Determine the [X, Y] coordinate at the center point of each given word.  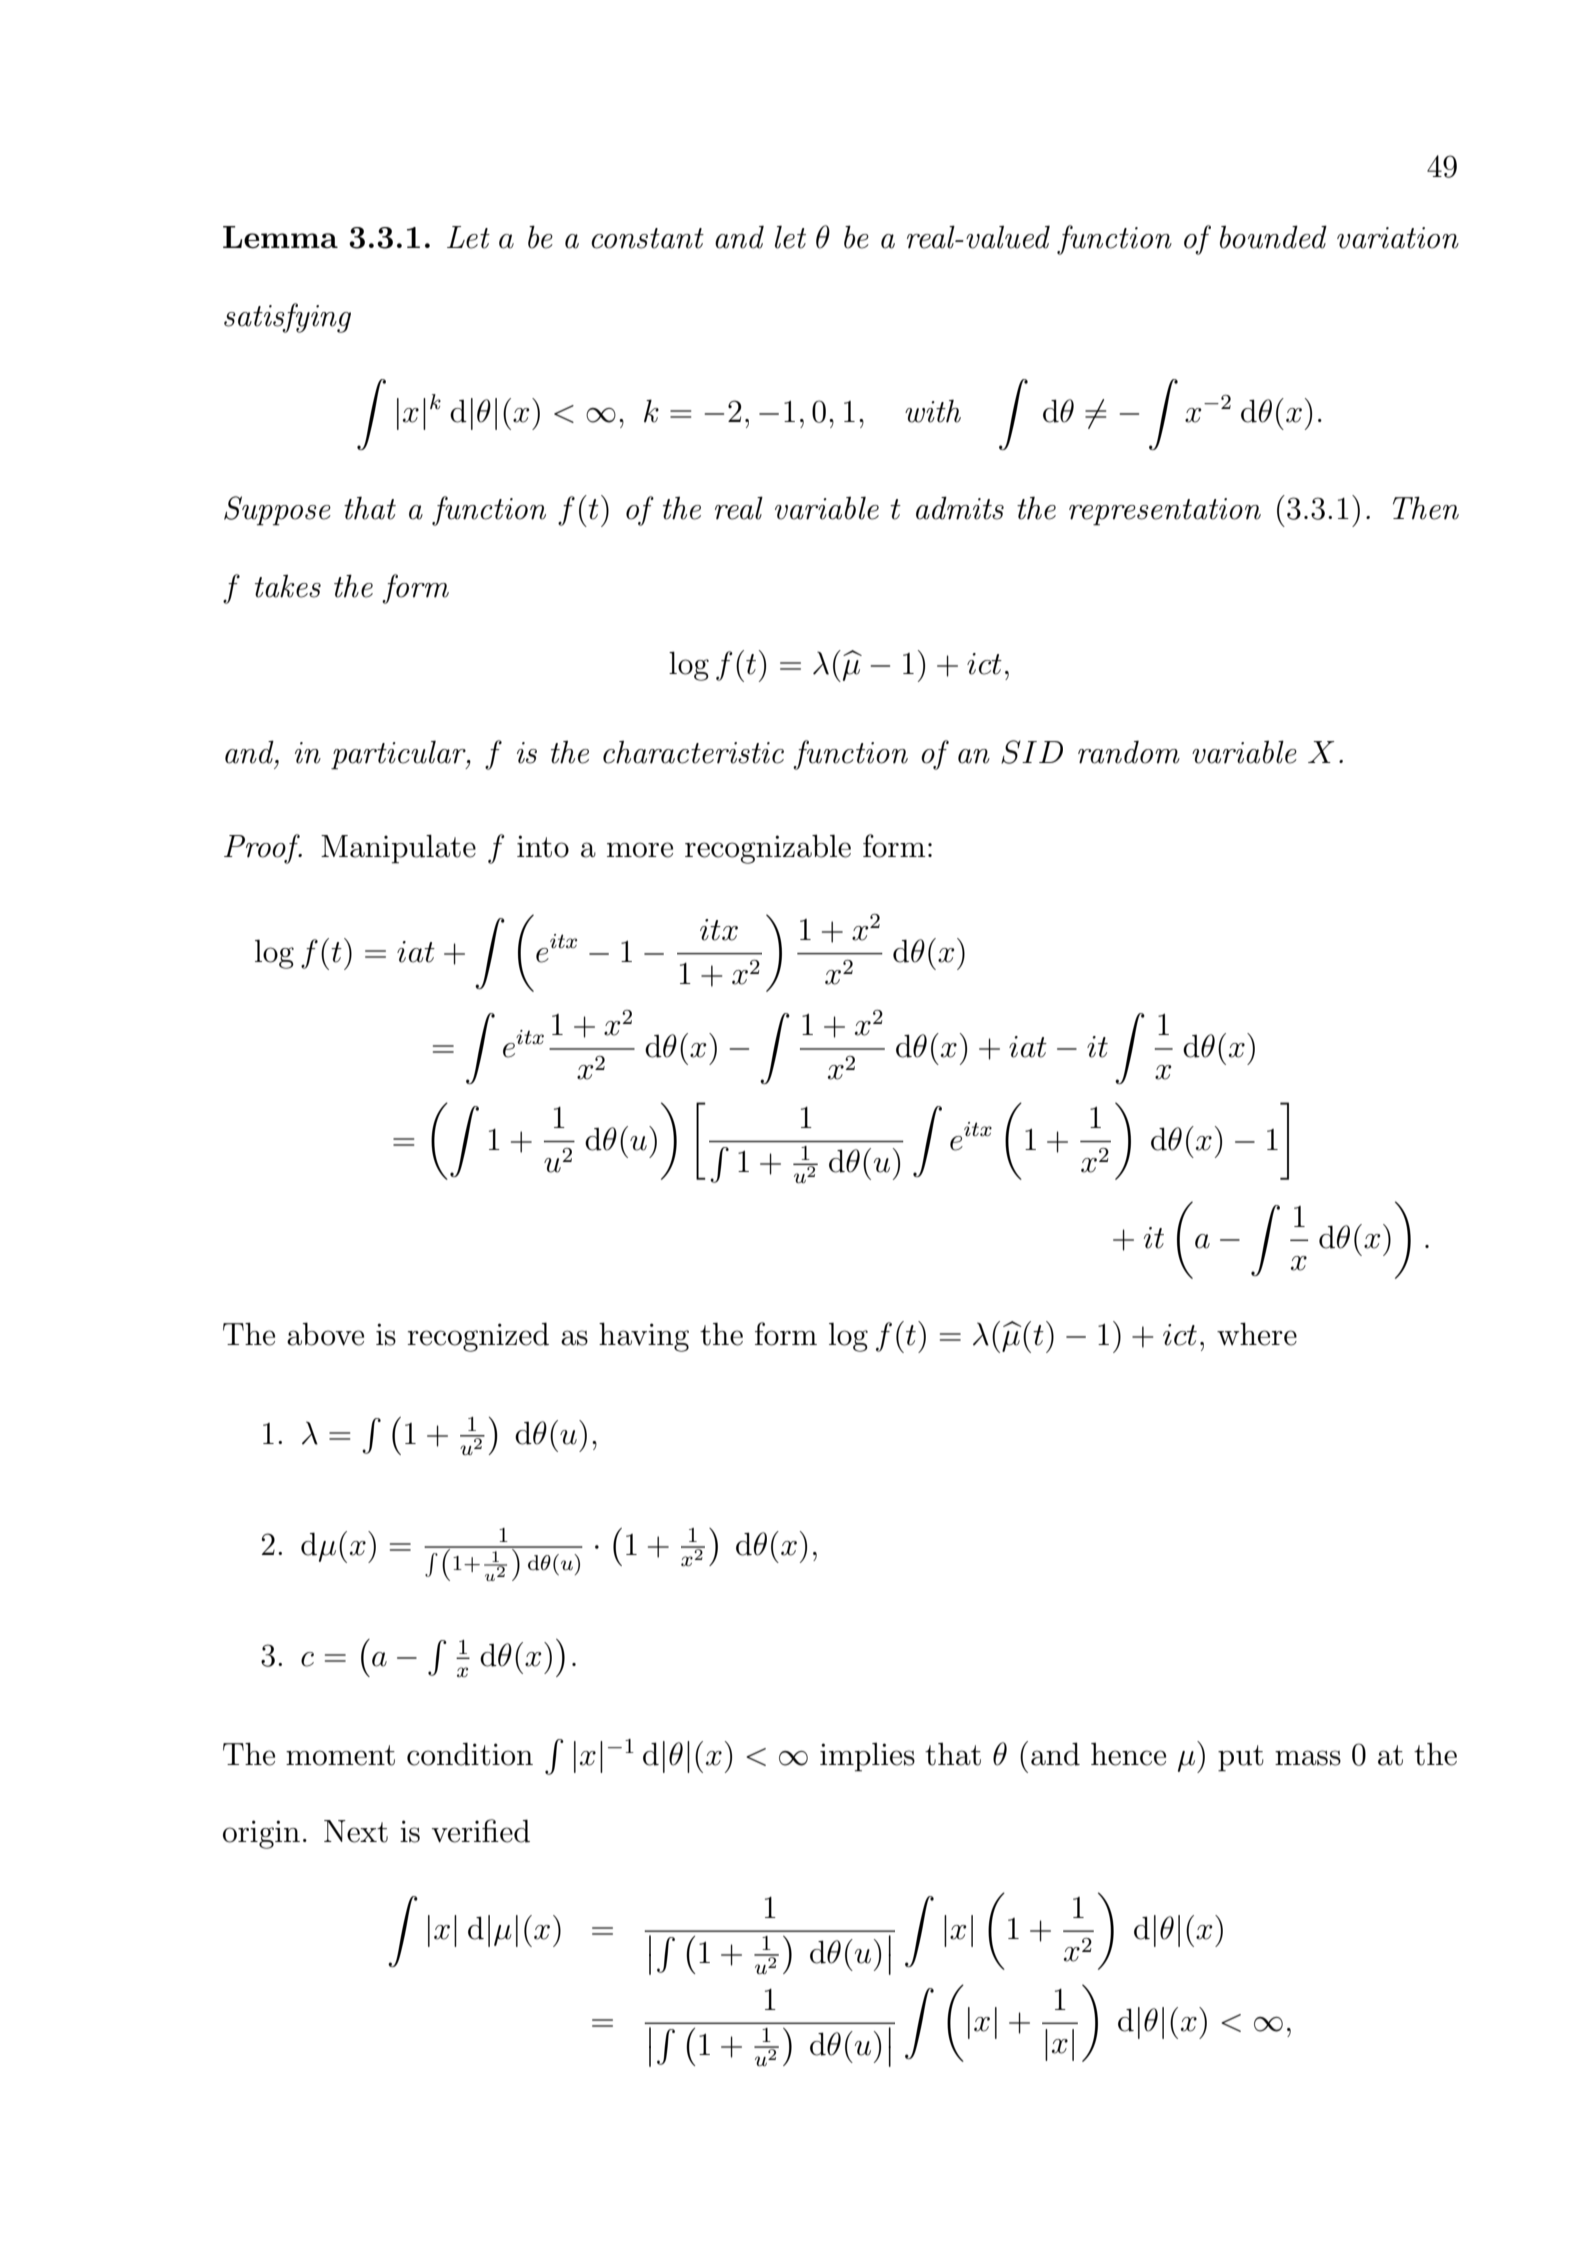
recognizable [768, 849]
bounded [1273, 237]
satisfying [287, 318]
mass [1308, 1758]
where [1257, 1334]
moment [340, 1755]
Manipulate [398, 849]
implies [867, 1757]
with [933, 411]
